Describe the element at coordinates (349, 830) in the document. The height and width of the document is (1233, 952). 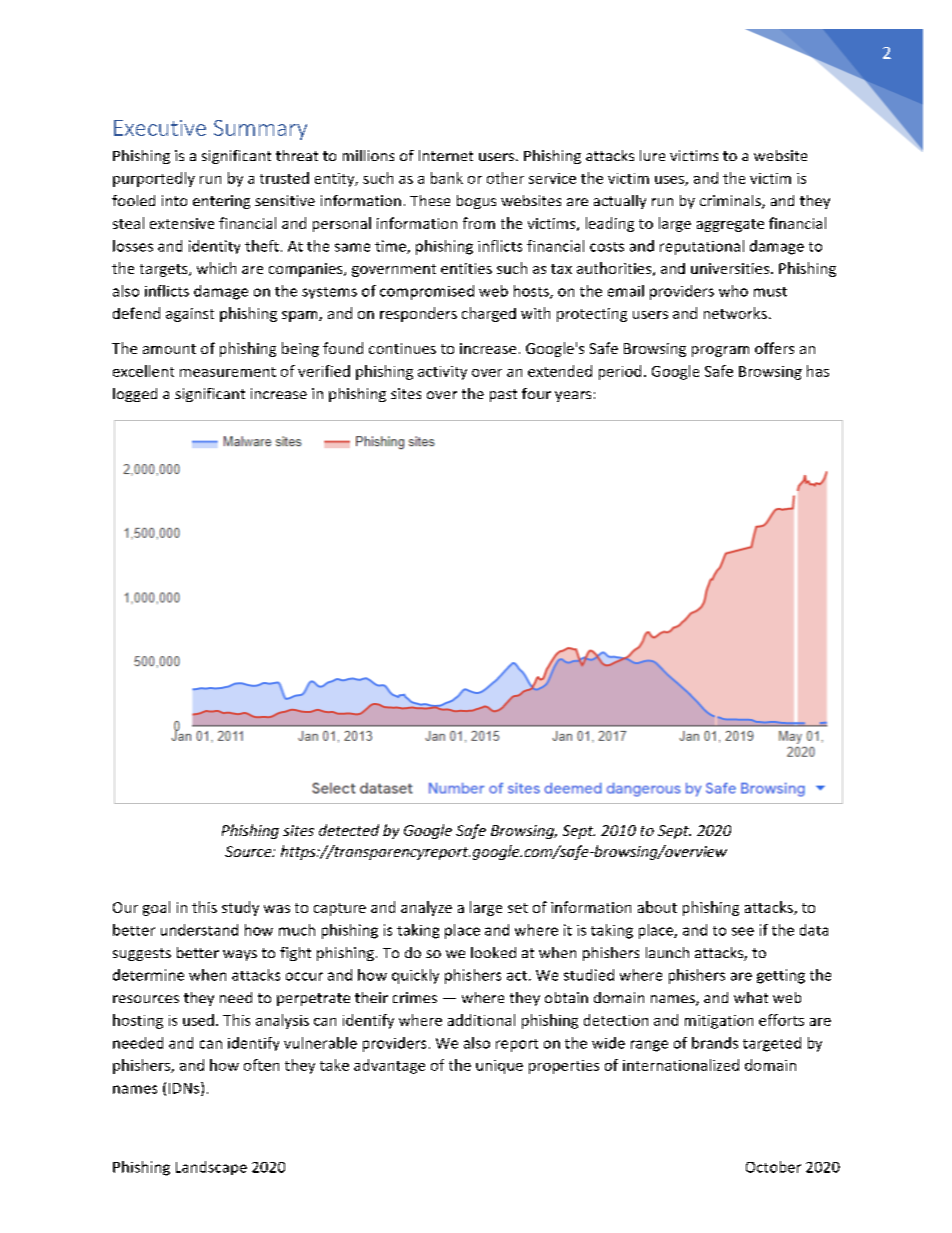
I see `detected` at that location.
